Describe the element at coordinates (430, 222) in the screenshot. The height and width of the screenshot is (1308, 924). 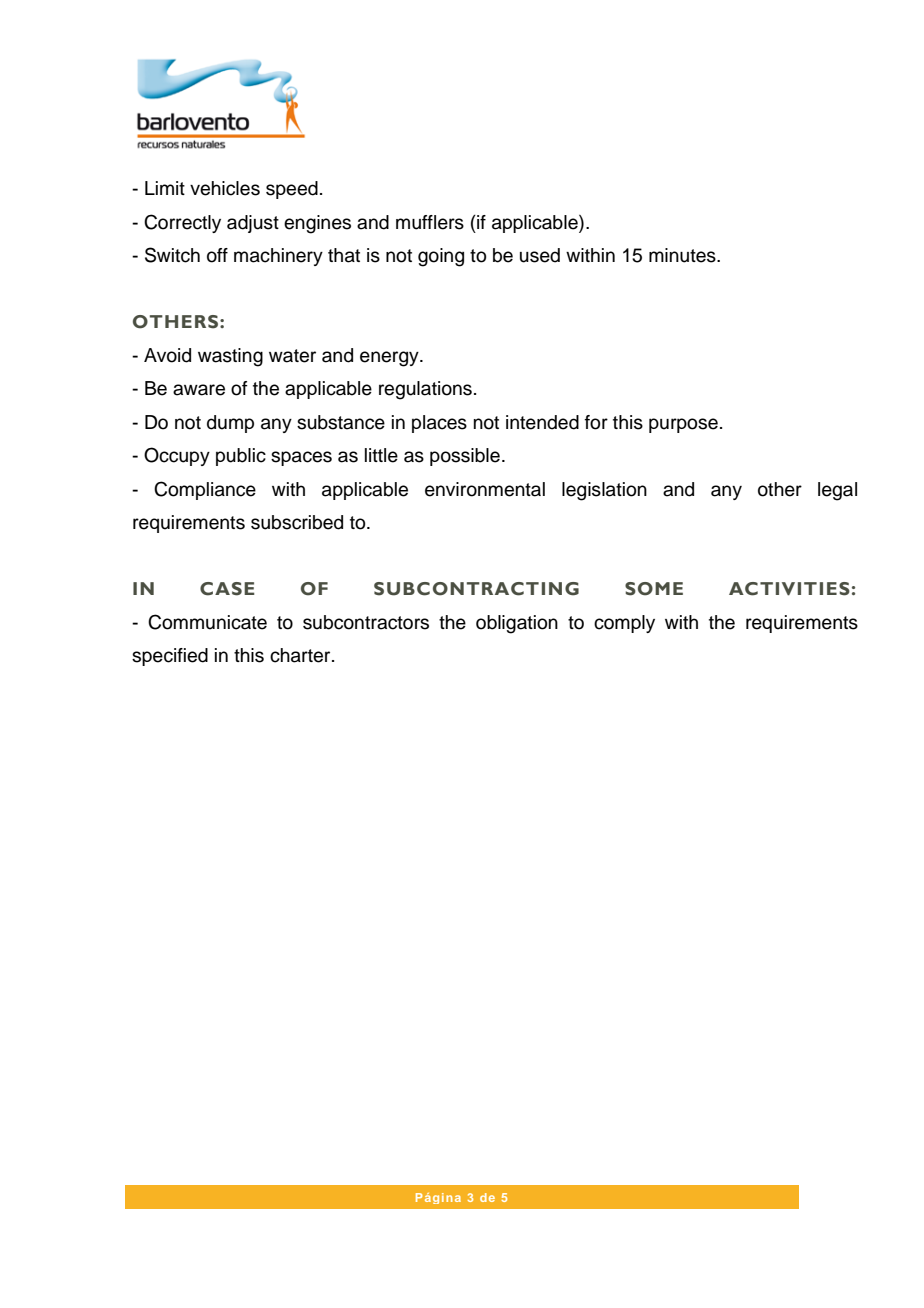
I see `mufflers` at that location.
